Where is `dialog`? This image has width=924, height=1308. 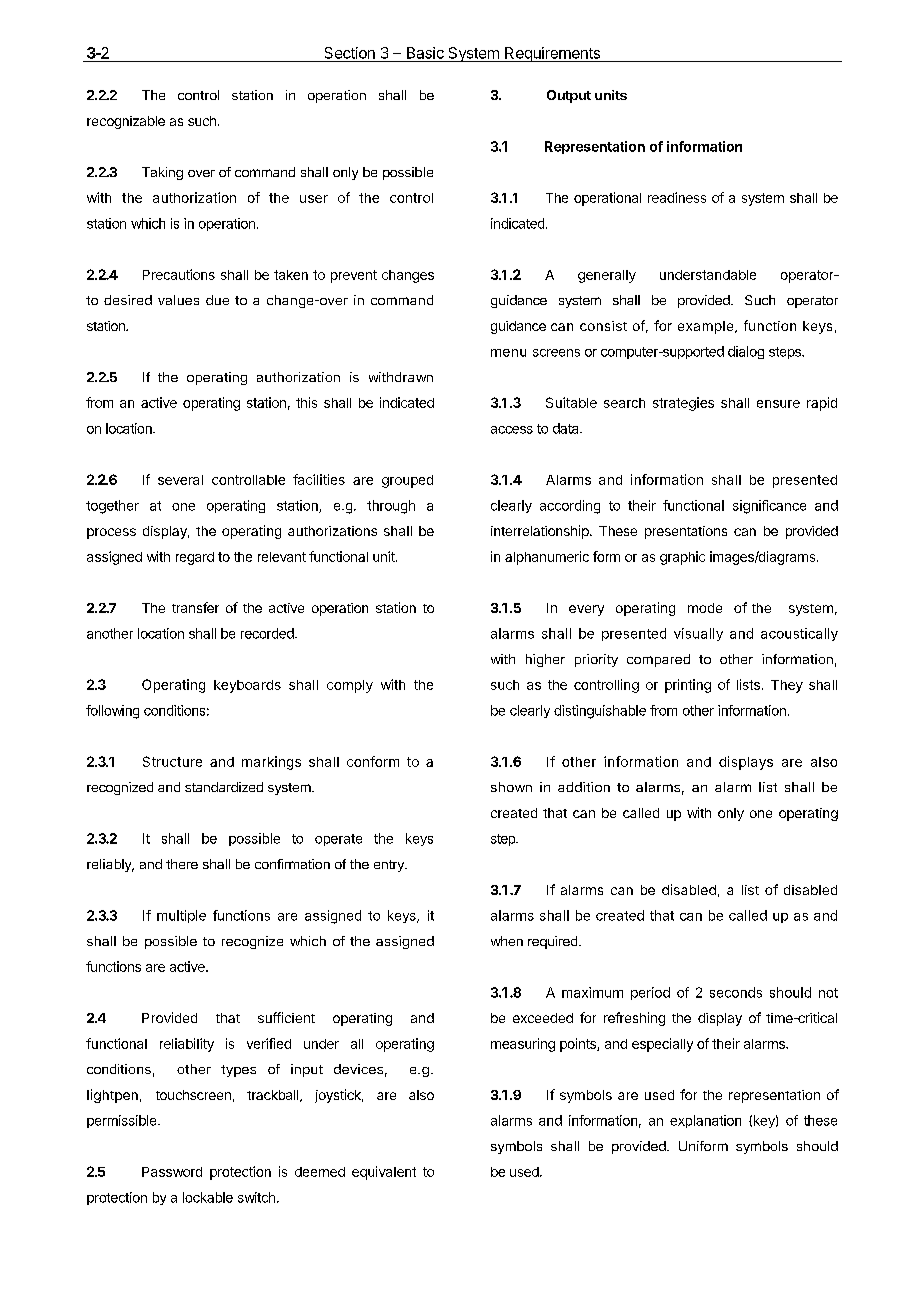 dialog is located at coordinates (746, 352).
